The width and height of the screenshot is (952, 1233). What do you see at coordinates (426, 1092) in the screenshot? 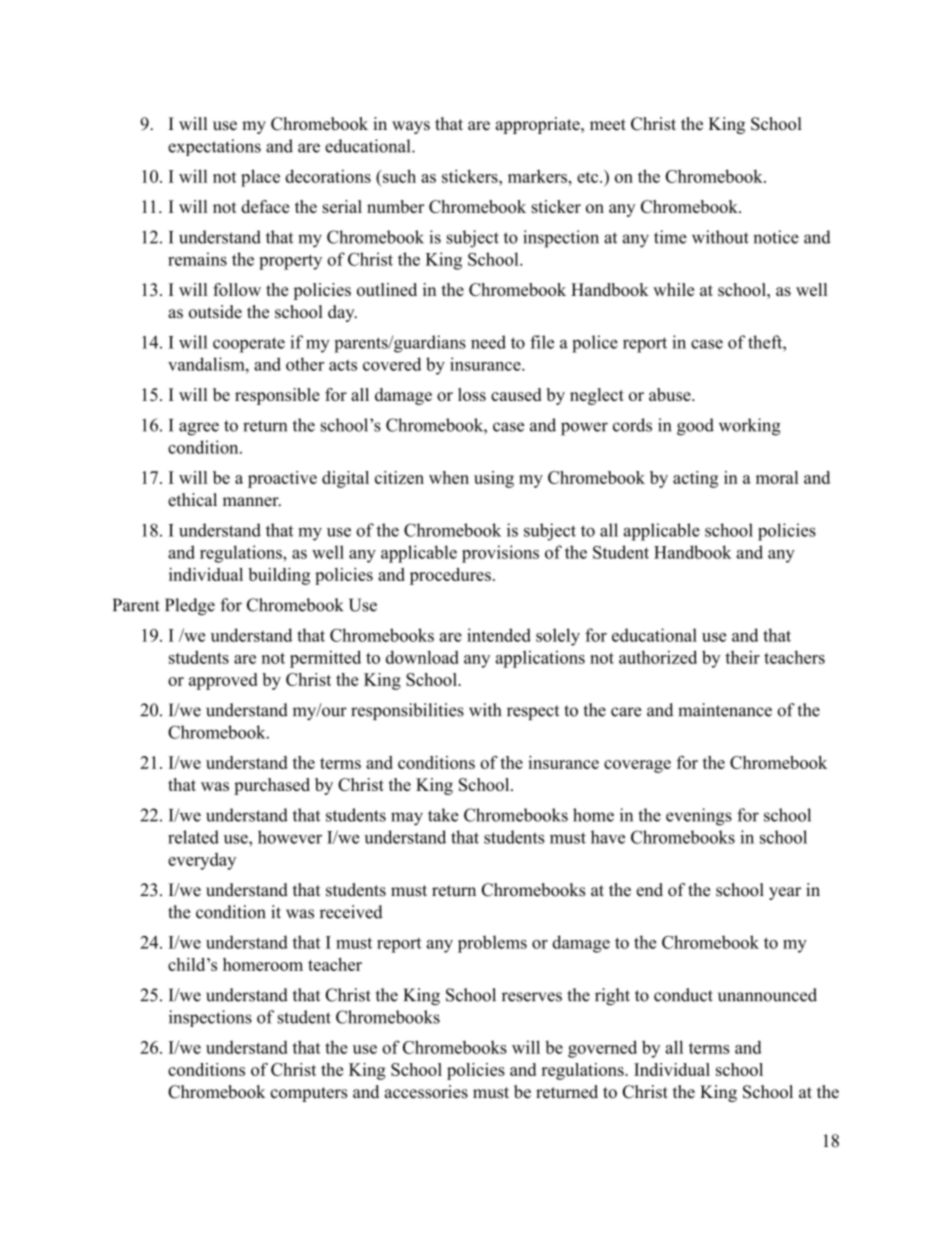
I see `accessories` at bounding box center [426, 1092].
